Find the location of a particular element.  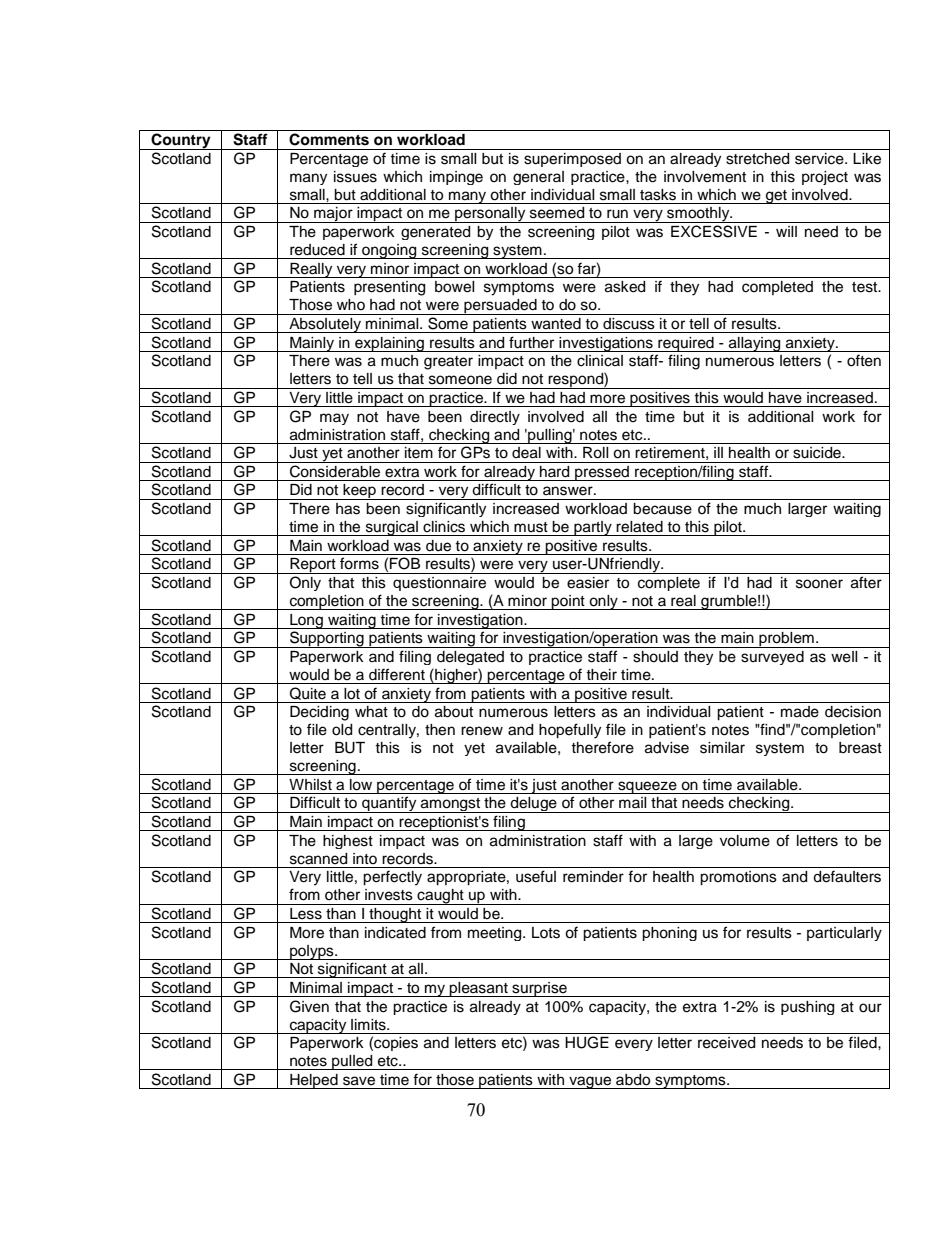

point is located at coordinates (568, 602).
